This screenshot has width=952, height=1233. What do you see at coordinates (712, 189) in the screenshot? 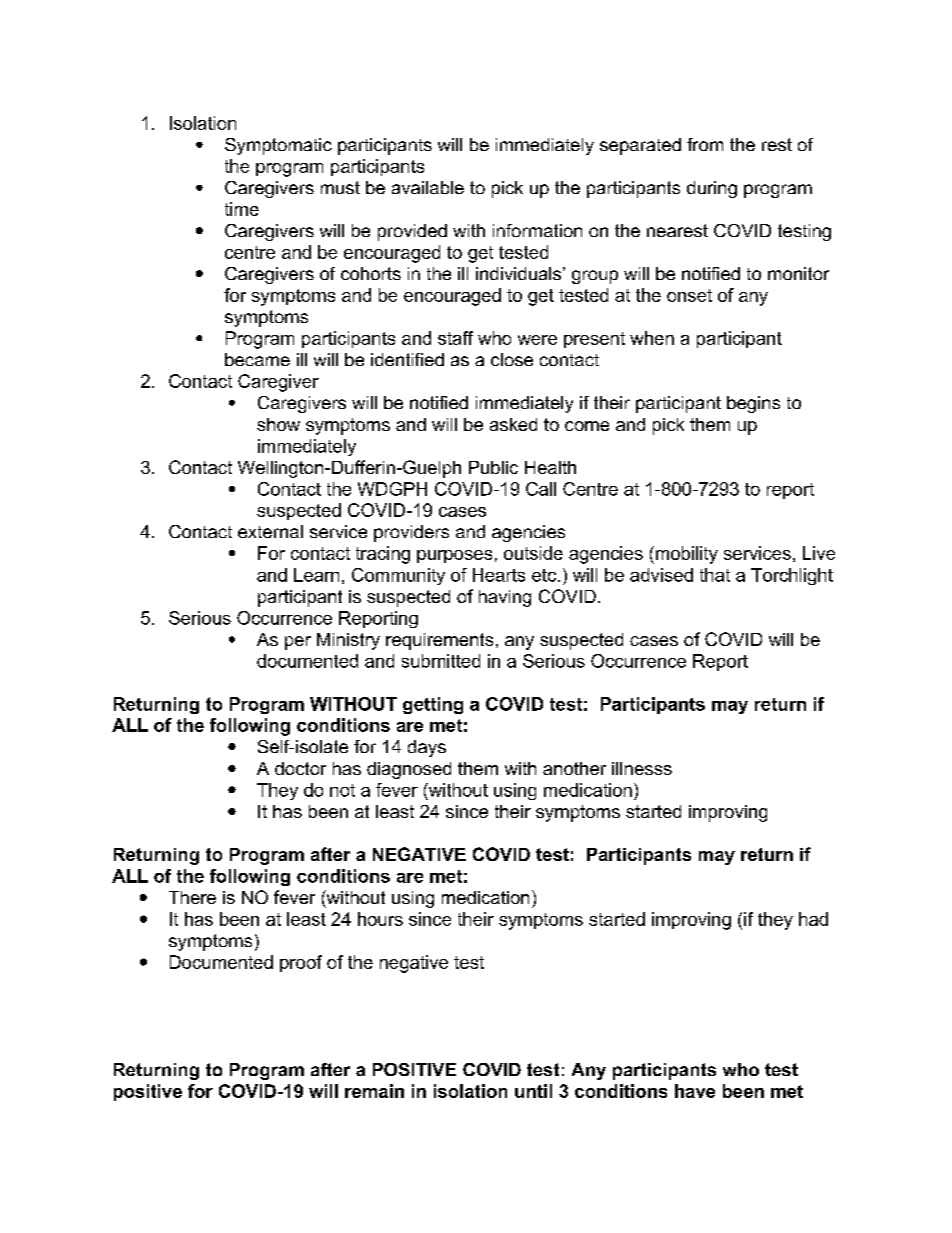
I see `during` at bounding box center [712, 189].
